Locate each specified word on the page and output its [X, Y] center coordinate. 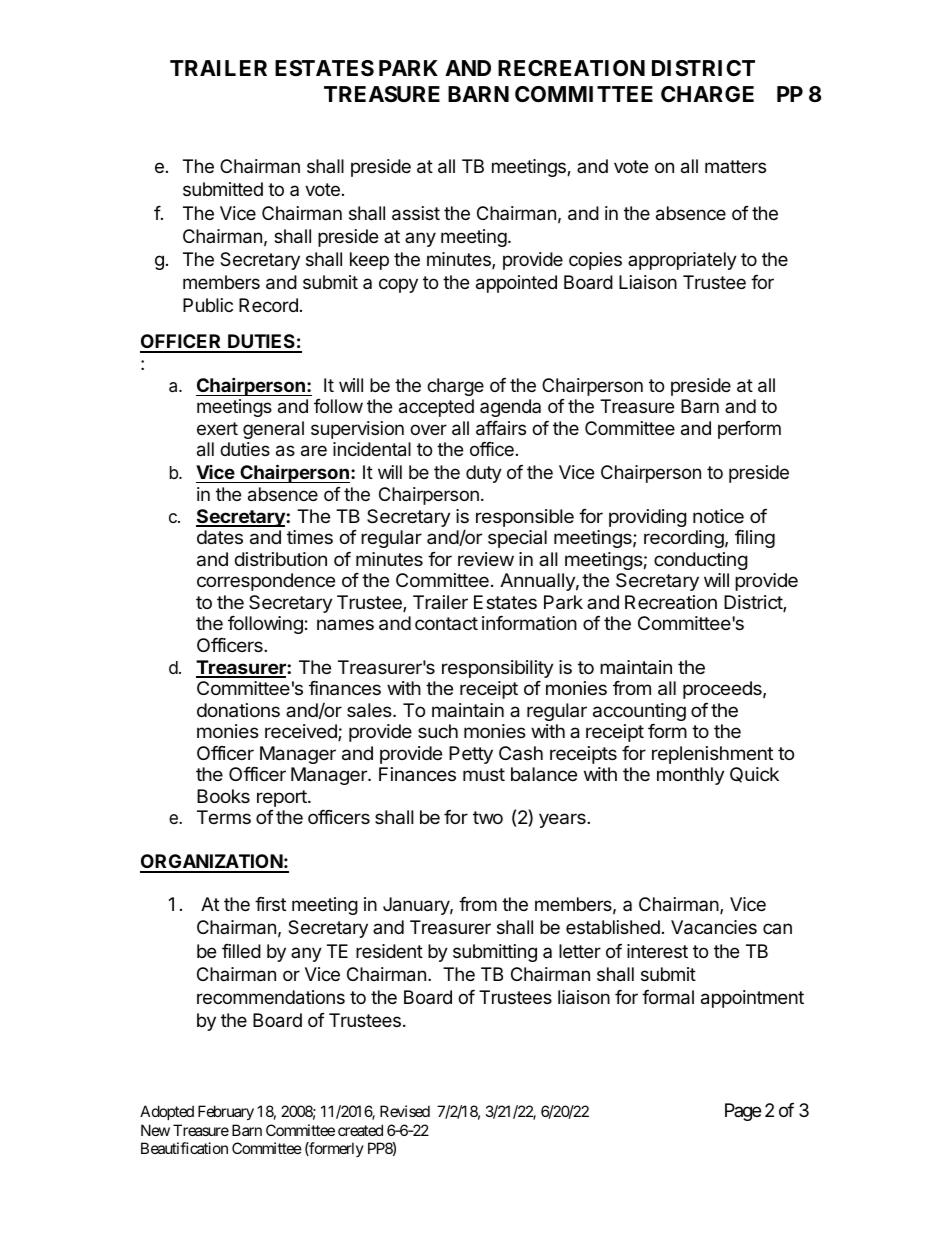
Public [208, 305]
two [488, 817]
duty [484, 474]
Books [223, 796]
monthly [690, 776]
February [226, 1112]
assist [416, 213]
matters [735, 166]
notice [718, 516]
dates [220, 537]
